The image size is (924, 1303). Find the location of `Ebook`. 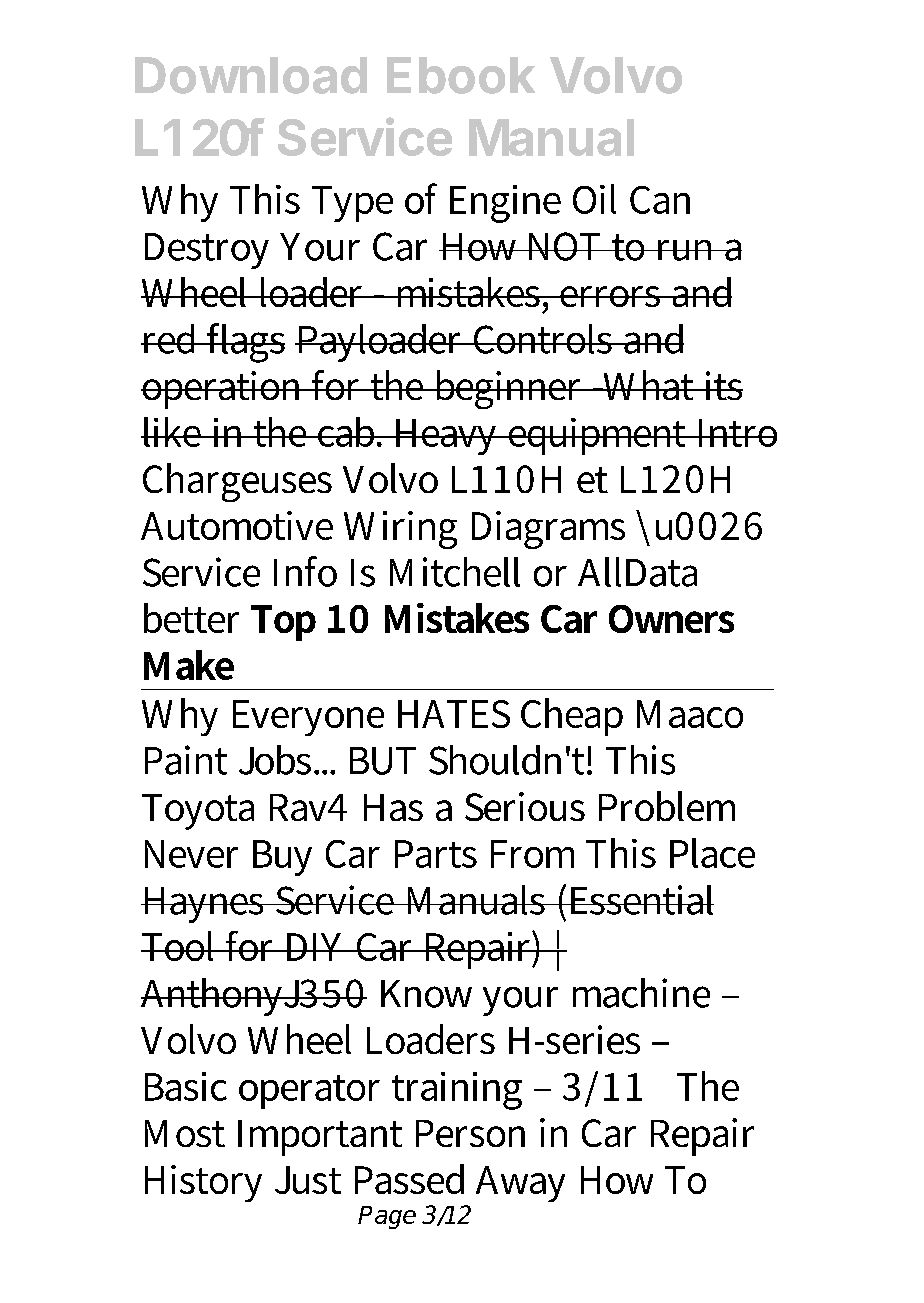

Ebook is located at coordinates (461, 75).
